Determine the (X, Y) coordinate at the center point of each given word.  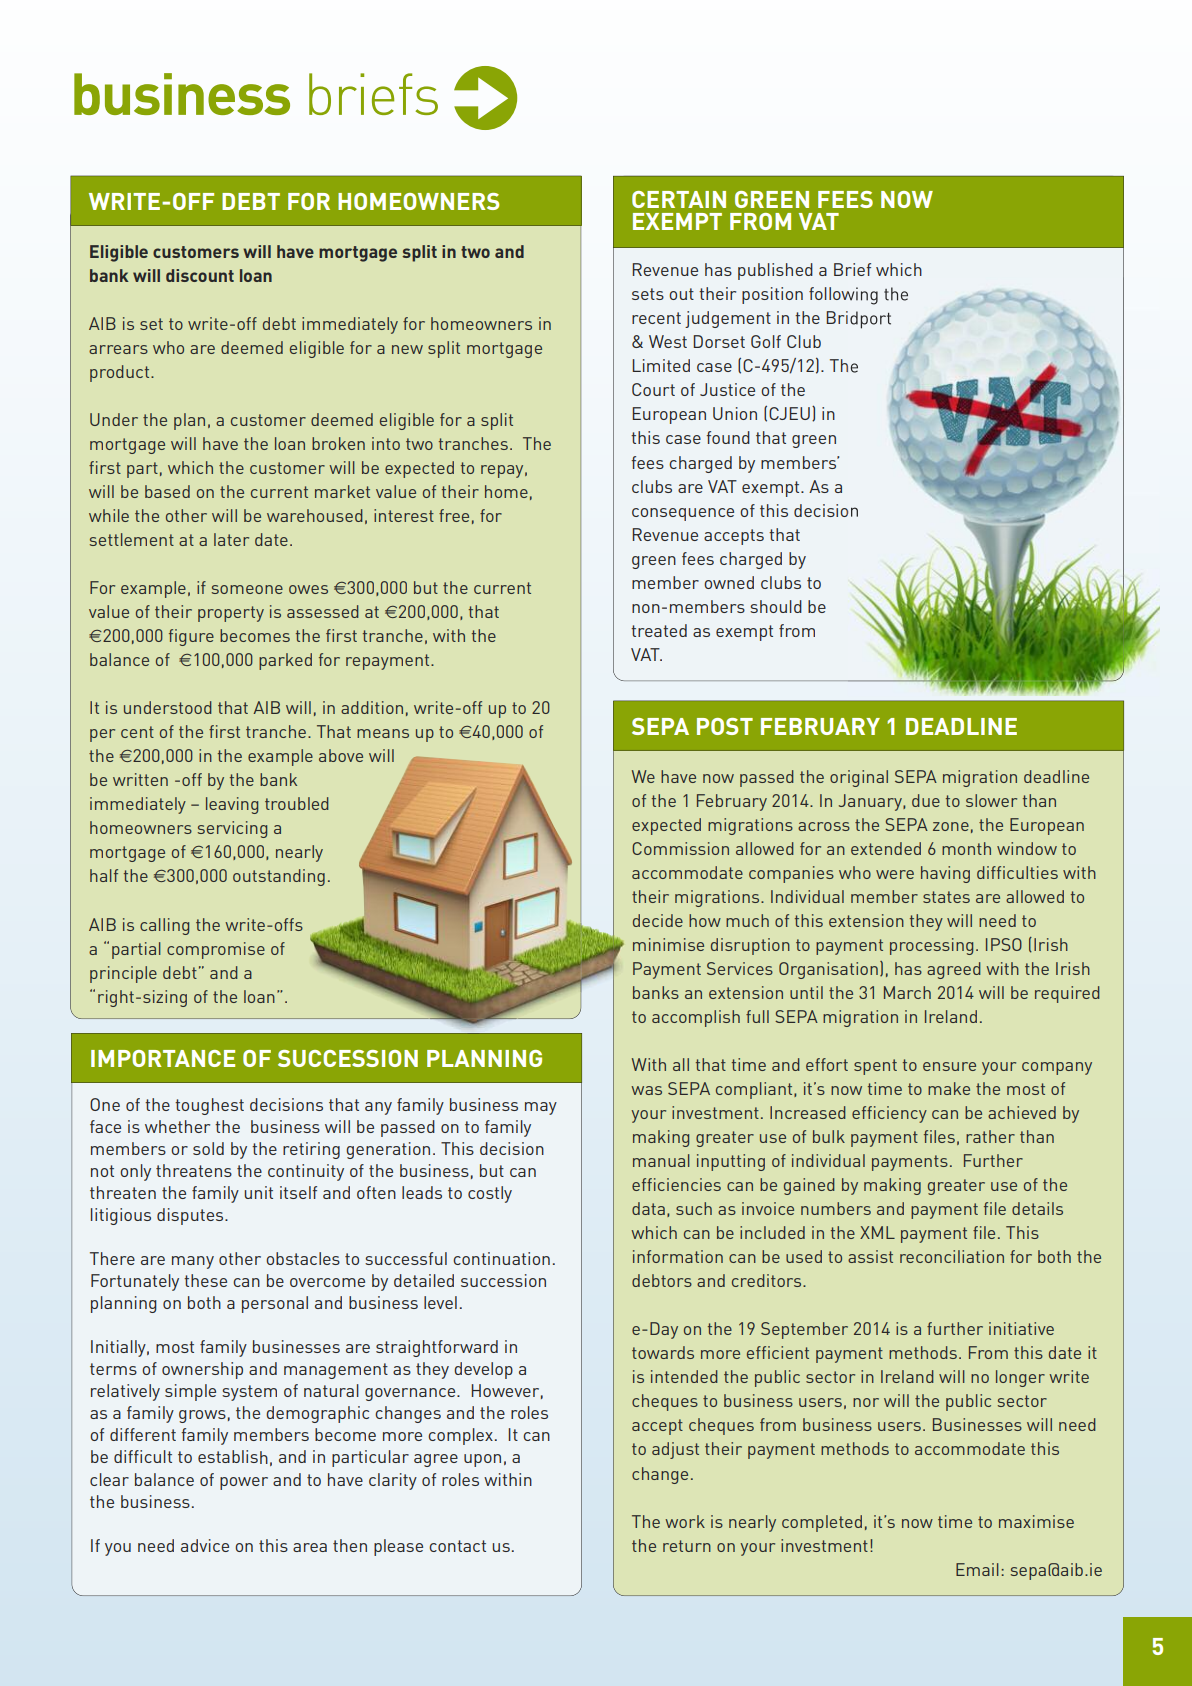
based (167, 491)
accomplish (696, 1018)
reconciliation (952, 1256)
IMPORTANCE (163, 1058)
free (454, 515)
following (843, 296)
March (907, 992)
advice (205, 1545)
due (926, 800)
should (776, 606)
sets (648, 294)
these (205, 1280)
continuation (501, 1258)
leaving (232, 805)
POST (725, 726)
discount (200, 275)
